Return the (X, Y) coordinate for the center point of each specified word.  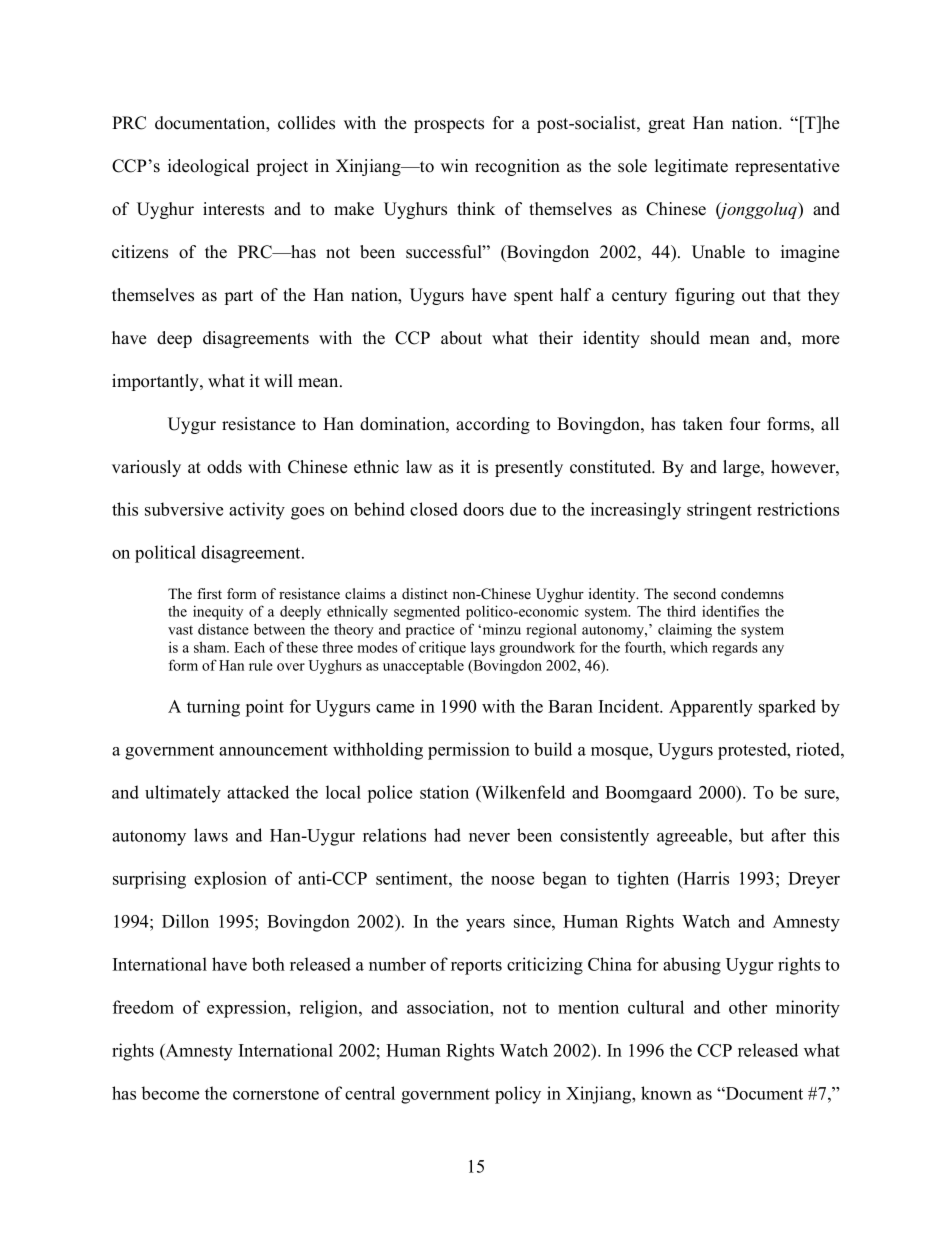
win (454, 165)
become (170, 1093)
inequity (218, 612)
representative (787, 167)
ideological (208, 167)
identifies (730, 611)
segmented (427, 612)
